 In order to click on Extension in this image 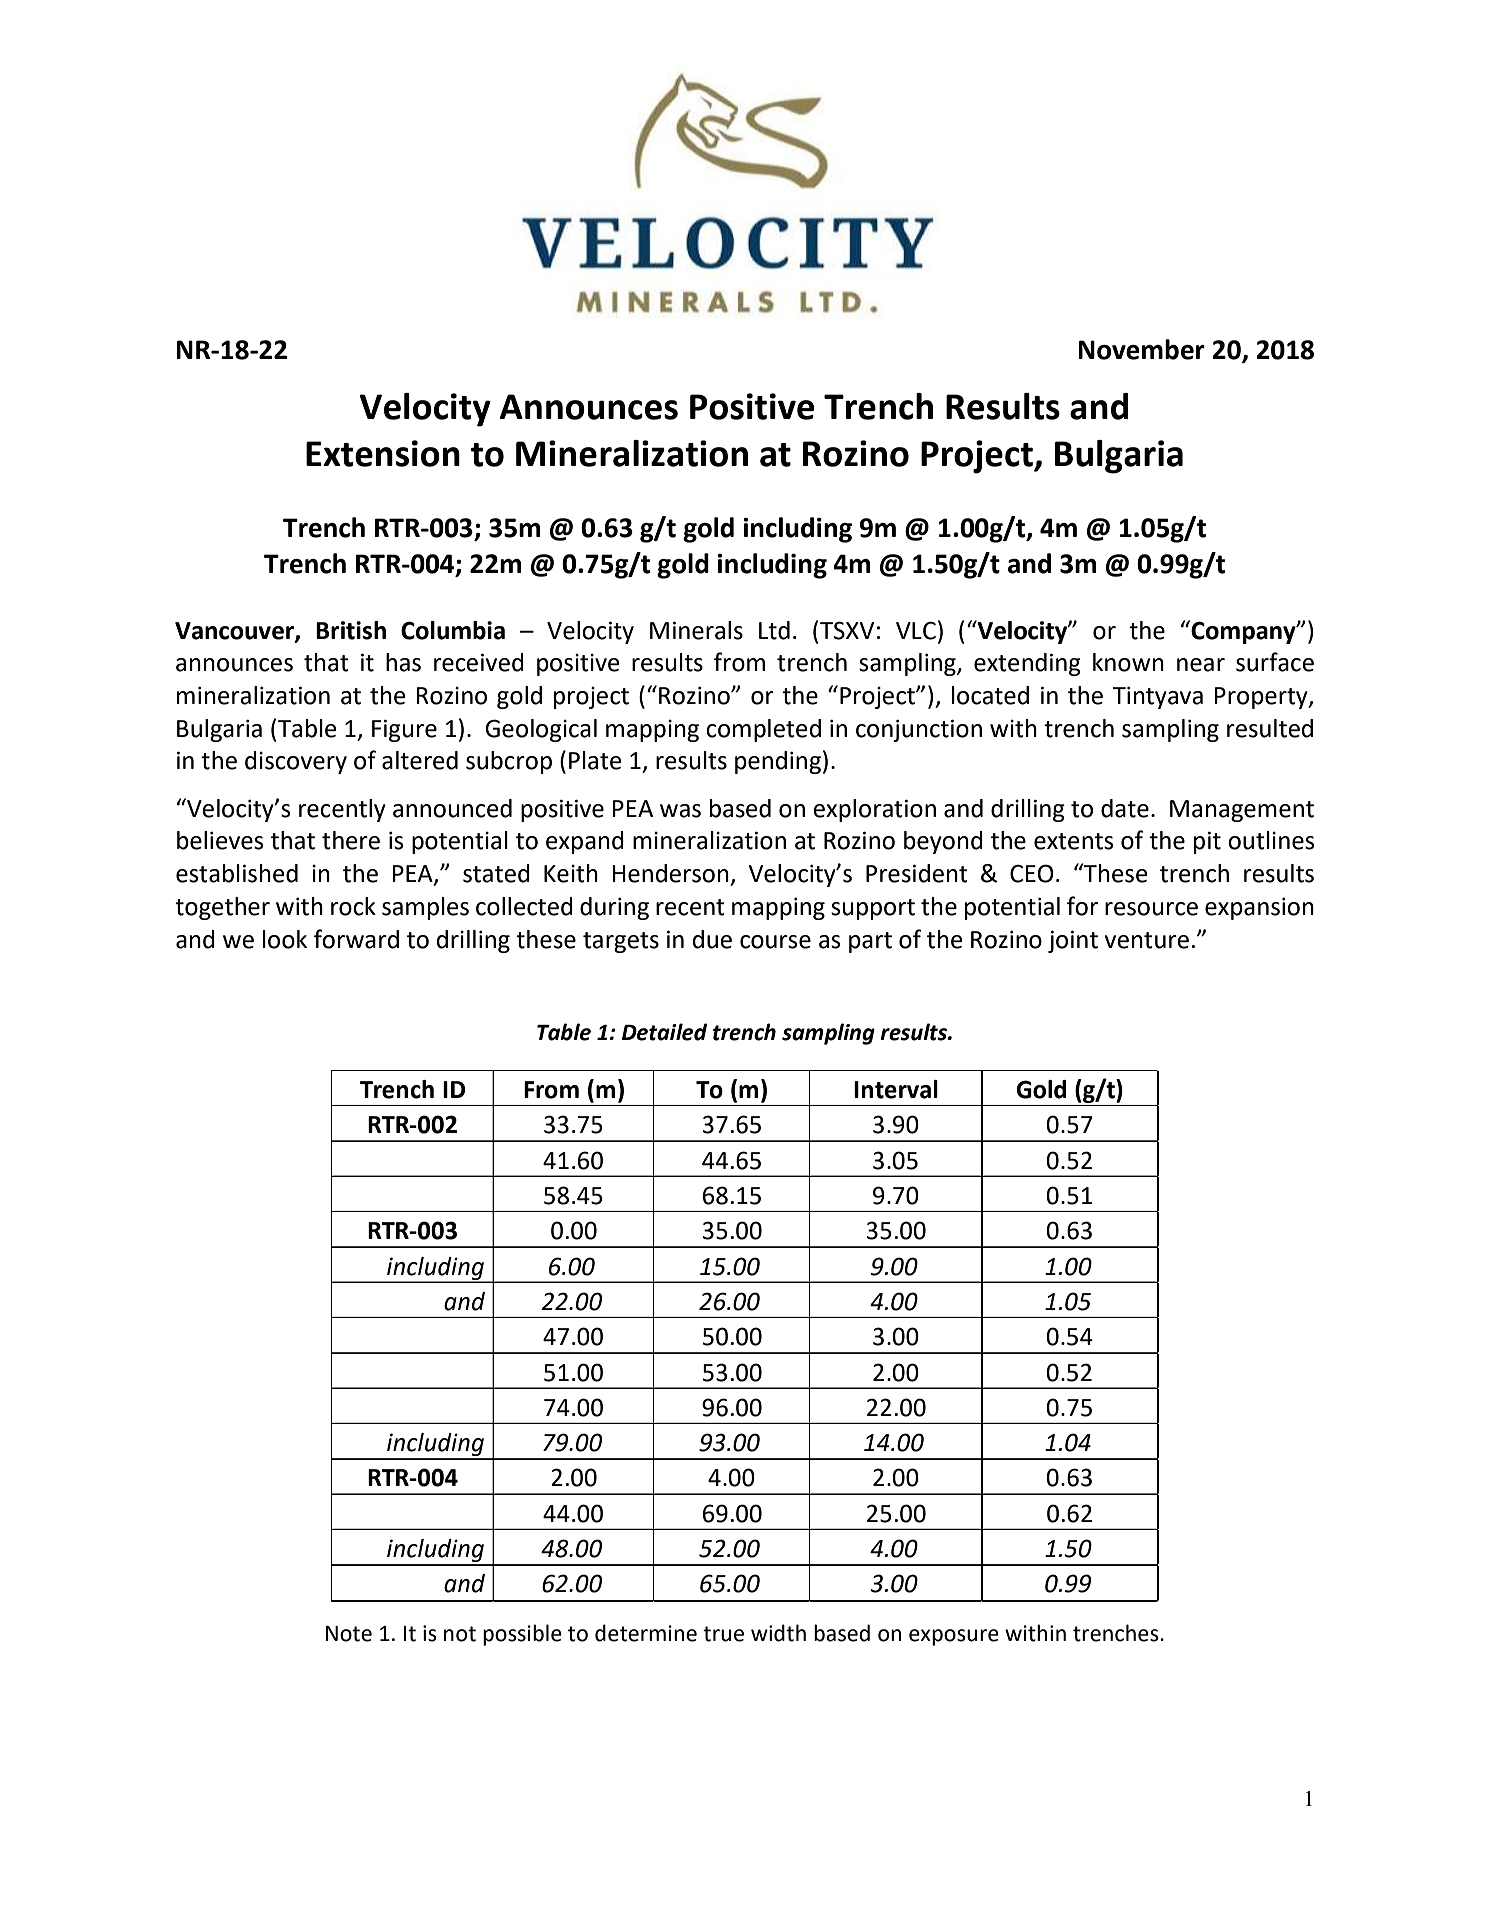, I will do `click(383, 453)`.
